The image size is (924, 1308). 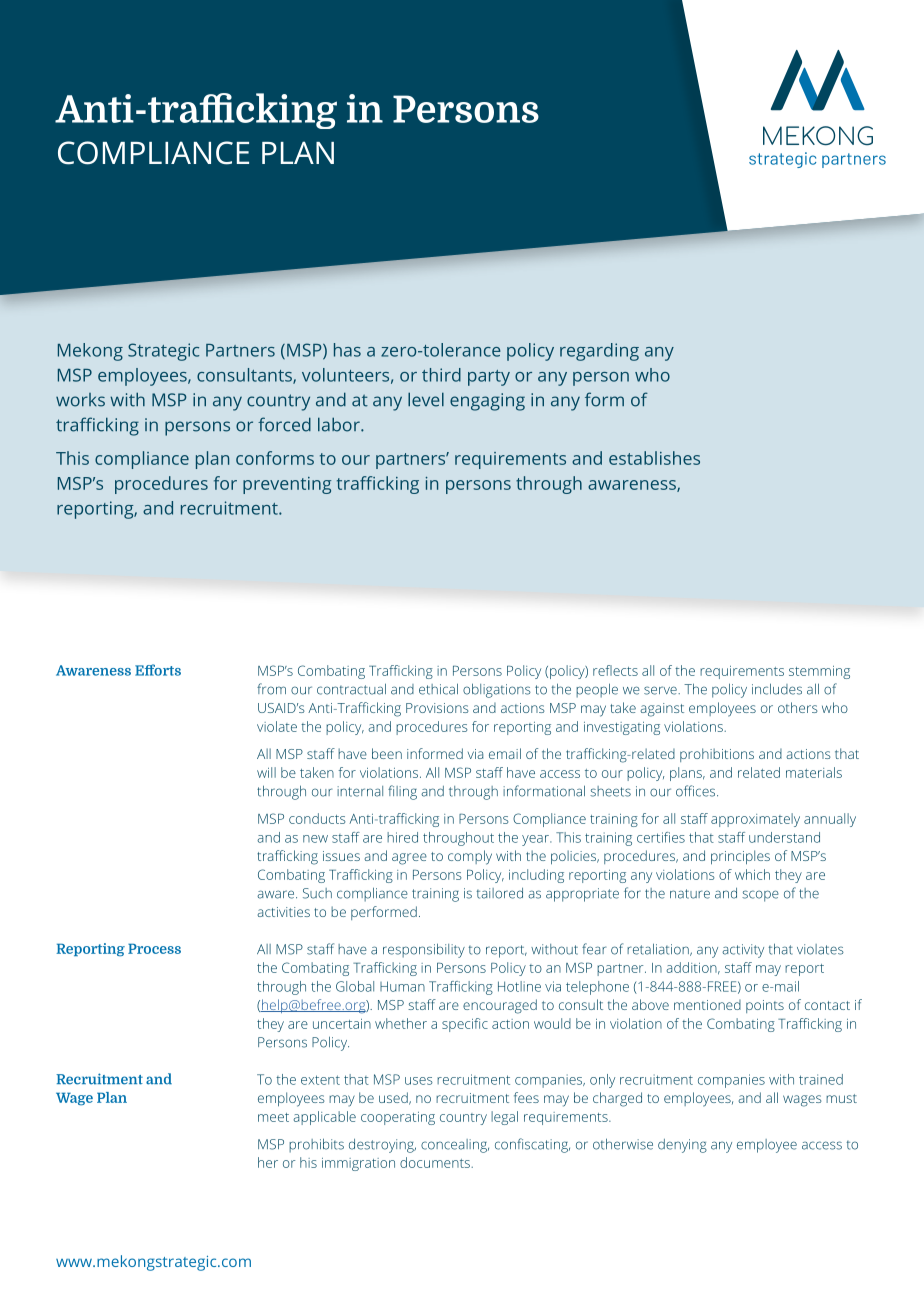 I want to click on which, so click(x=752, y=874).
